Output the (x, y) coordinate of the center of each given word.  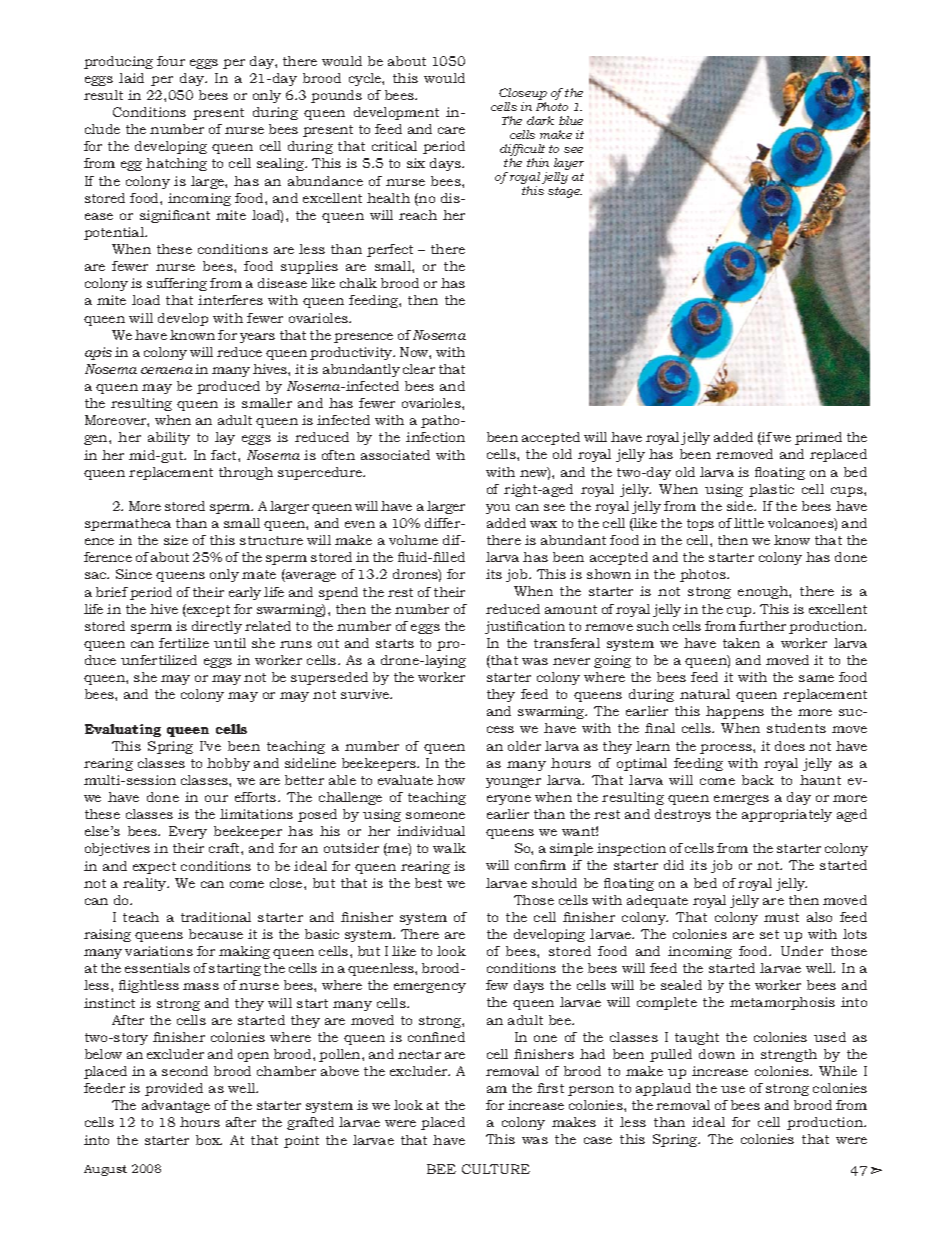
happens (735, 712)
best (428, 883)
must (781, 917)
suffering (177, 284)
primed (818, 438)
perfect (390, 250)
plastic (771, 490)
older (524, 746)
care (451, 130)
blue (571, 120)
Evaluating (123, 730)
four (171, 61)
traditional (216, 917)
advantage (176, 1106)
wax (543, 524)
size (176, 540)
